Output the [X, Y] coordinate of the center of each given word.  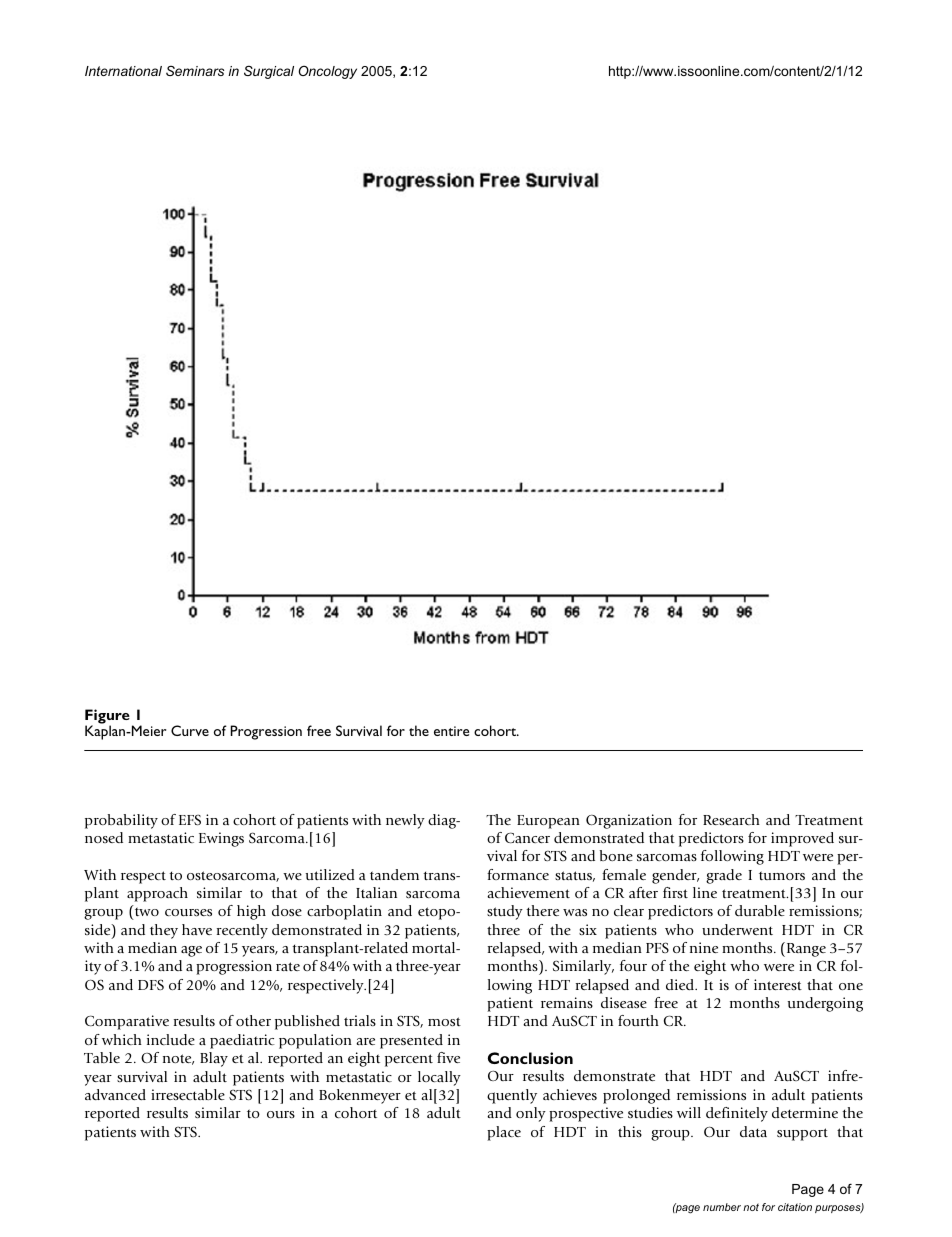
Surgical [269, 72]
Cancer [527, 837]
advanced [115, 1094]
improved [802, 839]
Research [731, 819]
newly [405, 821]
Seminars [195, 71]
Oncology [327, 72]
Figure [107, 717]
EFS [190, 819]
